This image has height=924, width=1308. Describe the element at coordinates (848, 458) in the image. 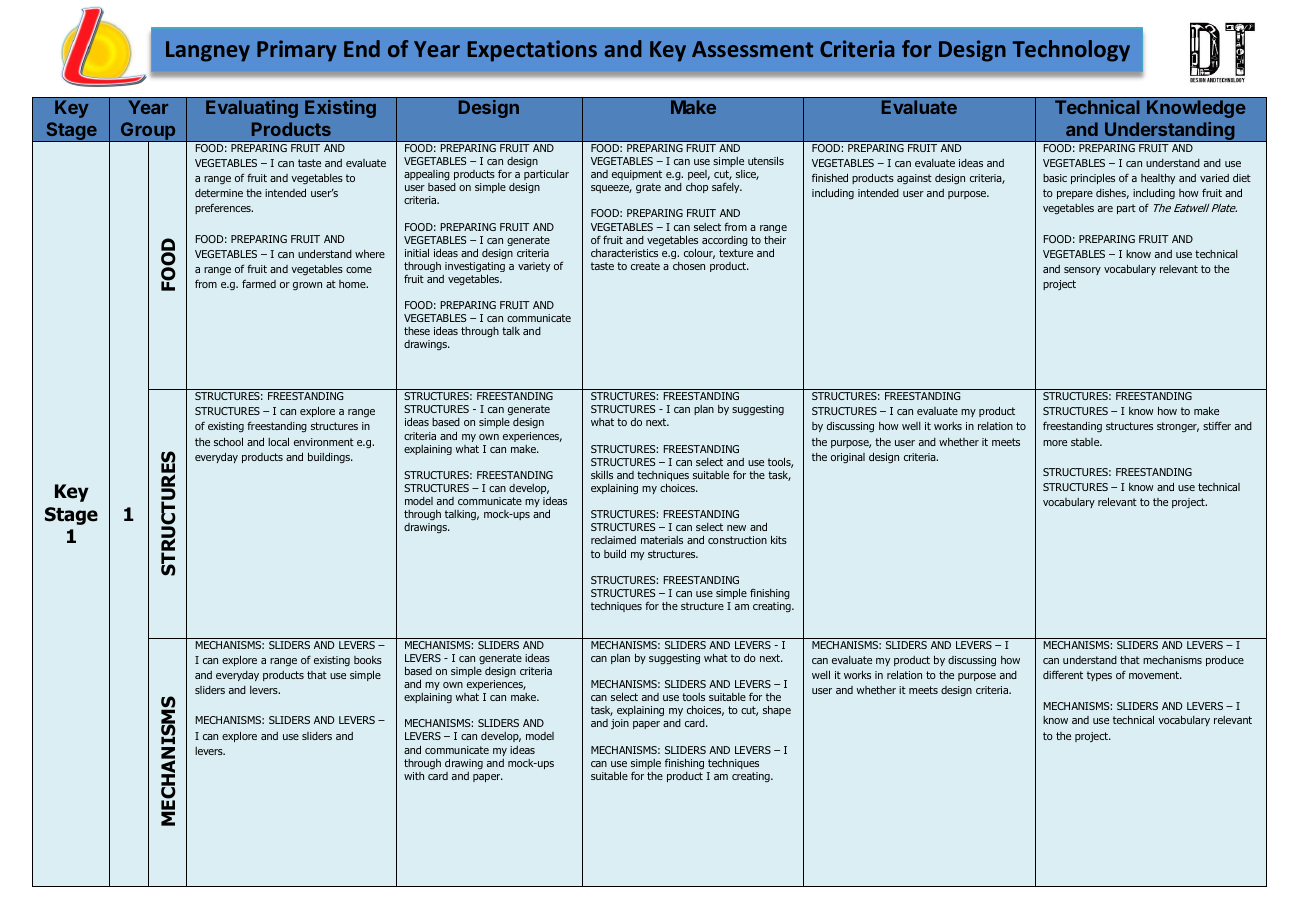

I see `original` at that location.
